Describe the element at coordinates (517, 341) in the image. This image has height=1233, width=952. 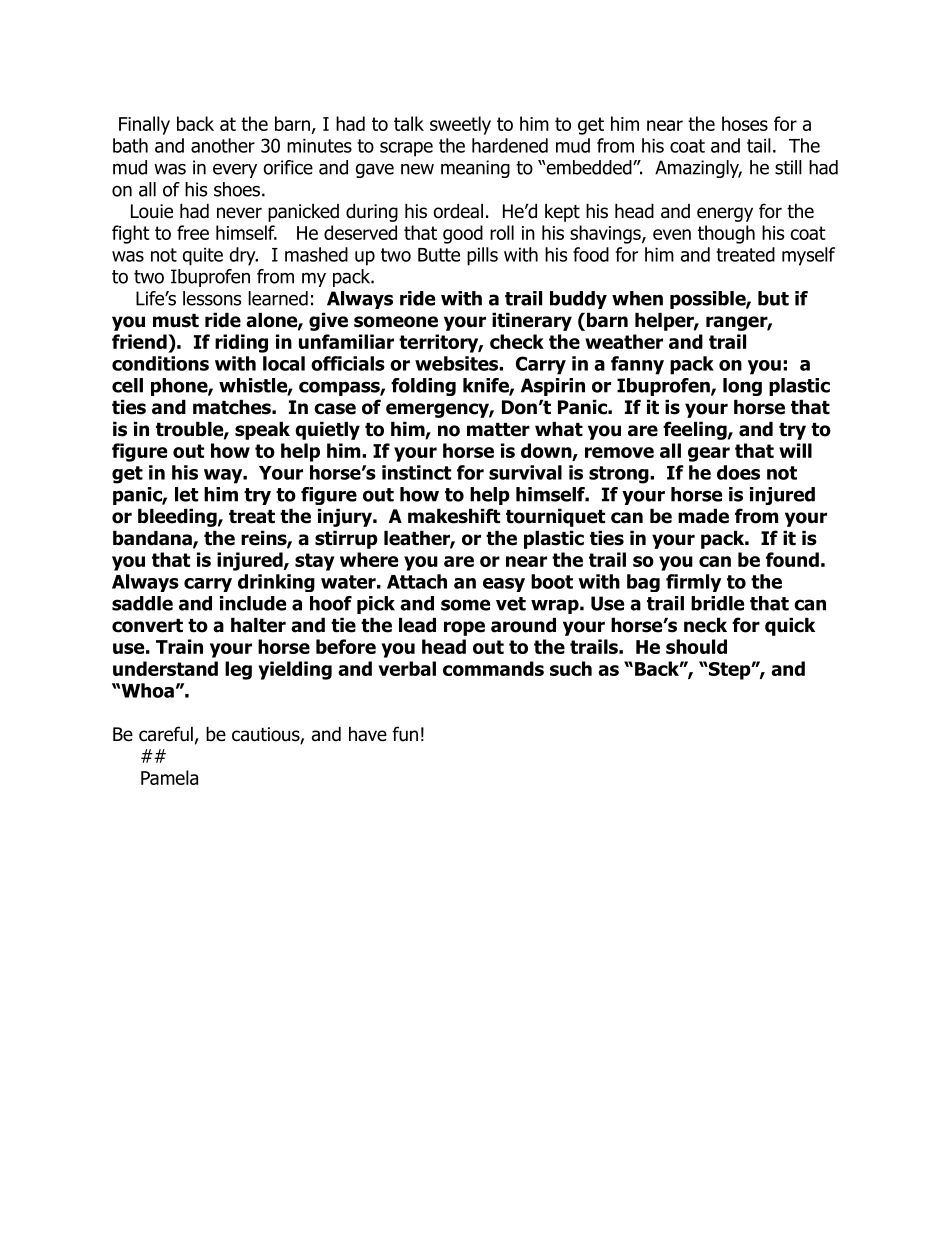
I see `check` at that location.
